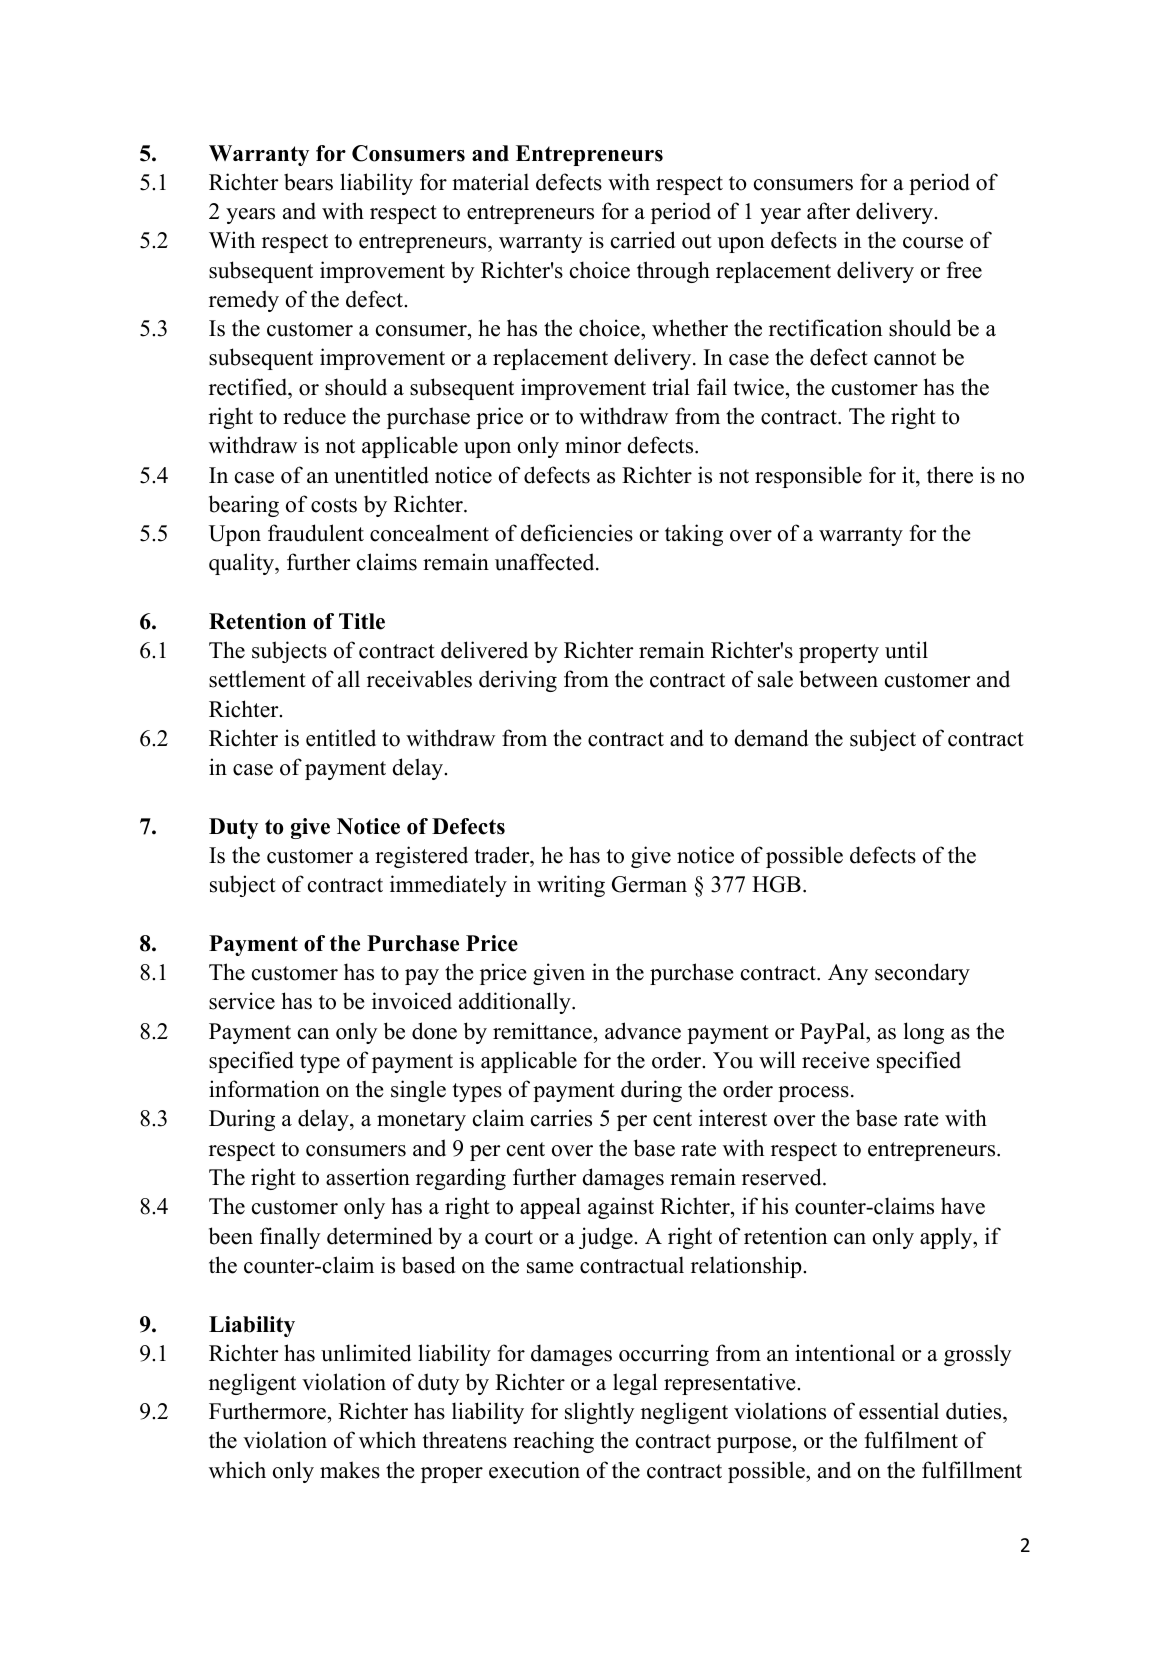 This screenshot has height=1655, width=1170. I want to click on there, so click(950, 475).
